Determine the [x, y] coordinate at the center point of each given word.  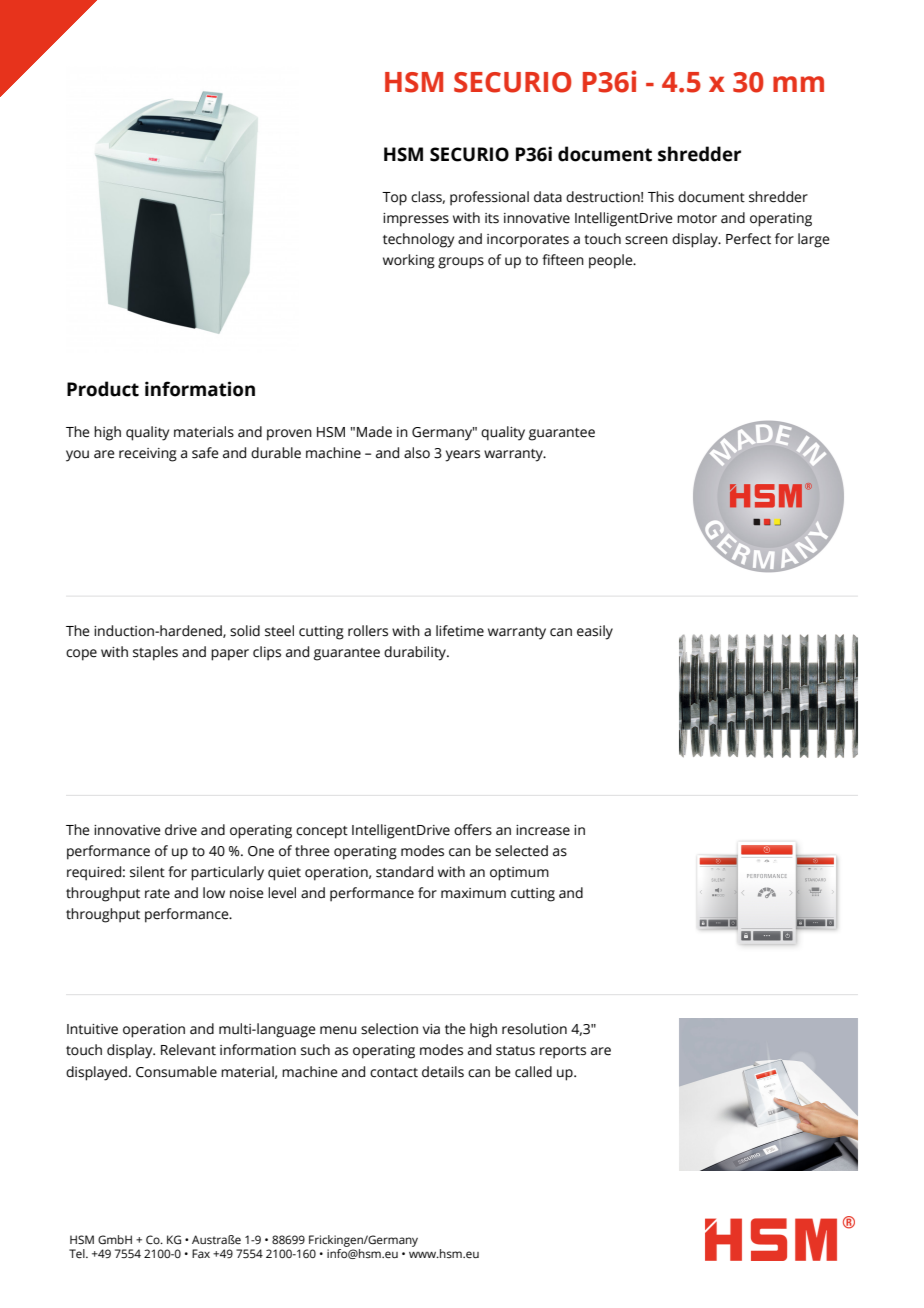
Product [103, 389]
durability [416, 653]
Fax [201, 1253]
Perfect [748, 239]
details [443, 1072]
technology [418, 240]
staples [155, 653]
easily [595, 632]
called [533, 1072]
